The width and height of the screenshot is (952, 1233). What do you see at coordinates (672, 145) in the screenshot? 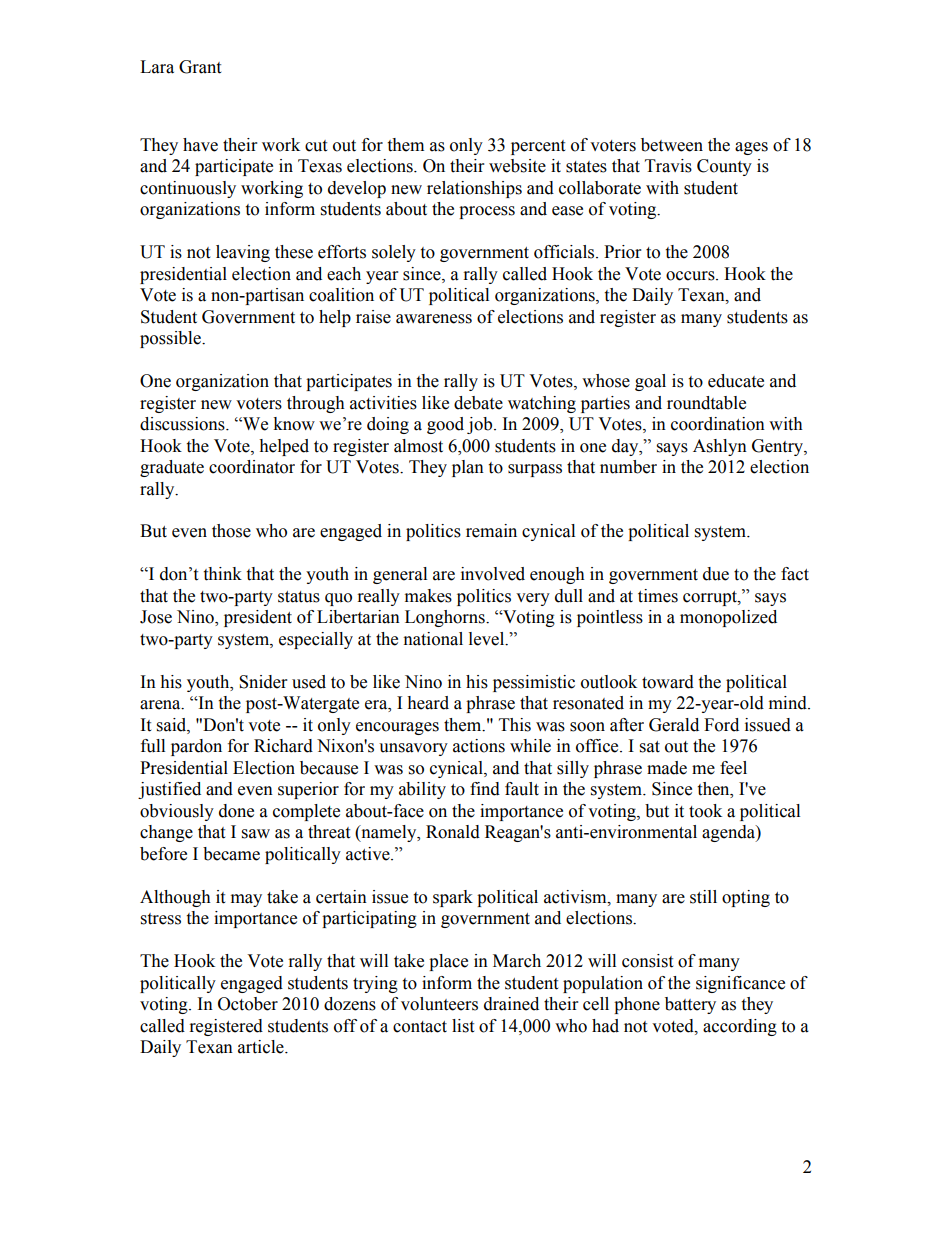
I see `between` at bounding box center [672, 145].
